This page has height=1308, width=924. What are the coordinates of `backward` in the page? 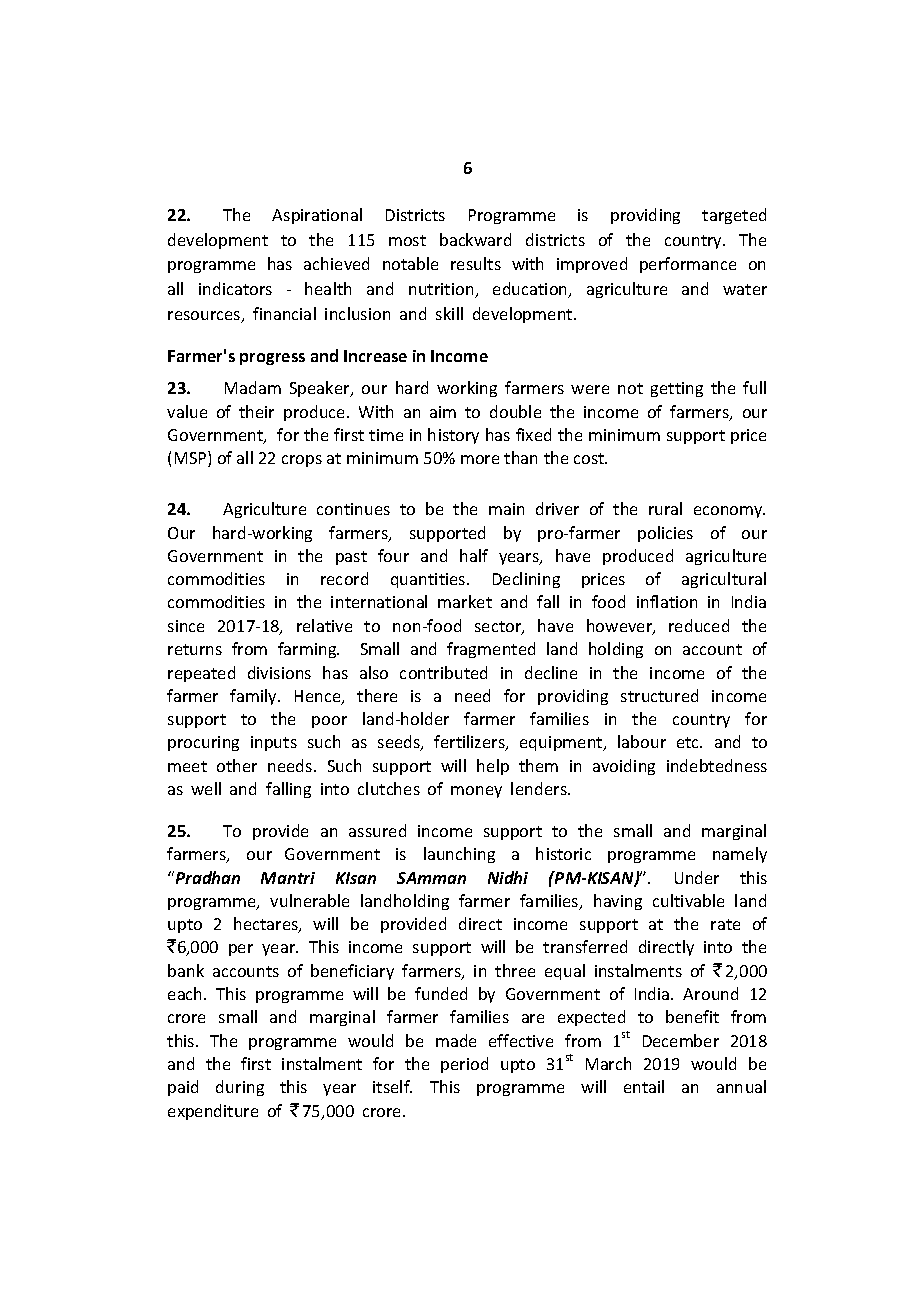 It's located at (475, 239).
